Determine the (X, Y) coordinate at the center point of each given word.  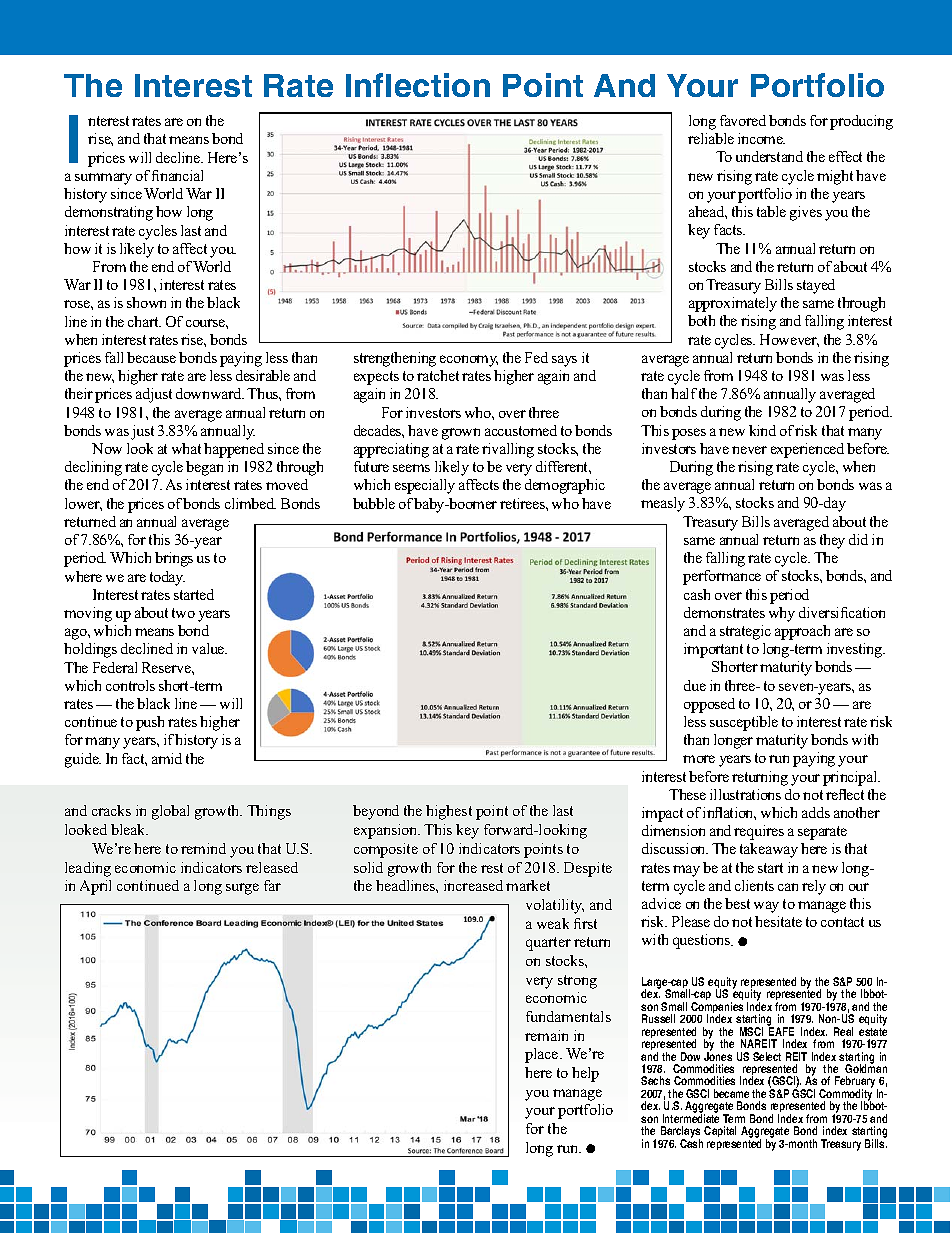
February (856, 1083)
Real (843, 1031)
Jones (718, 1055)
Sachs (655, 1080)
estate (873, 1032)
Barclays (679, 1133)
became (731, 1093)
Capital (720, 1131)
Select (767, 1056)
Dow (690, 1056)
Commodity (845, 1095)
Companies (716, 1009)
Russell (658, 1018)
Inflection (418, 85)
